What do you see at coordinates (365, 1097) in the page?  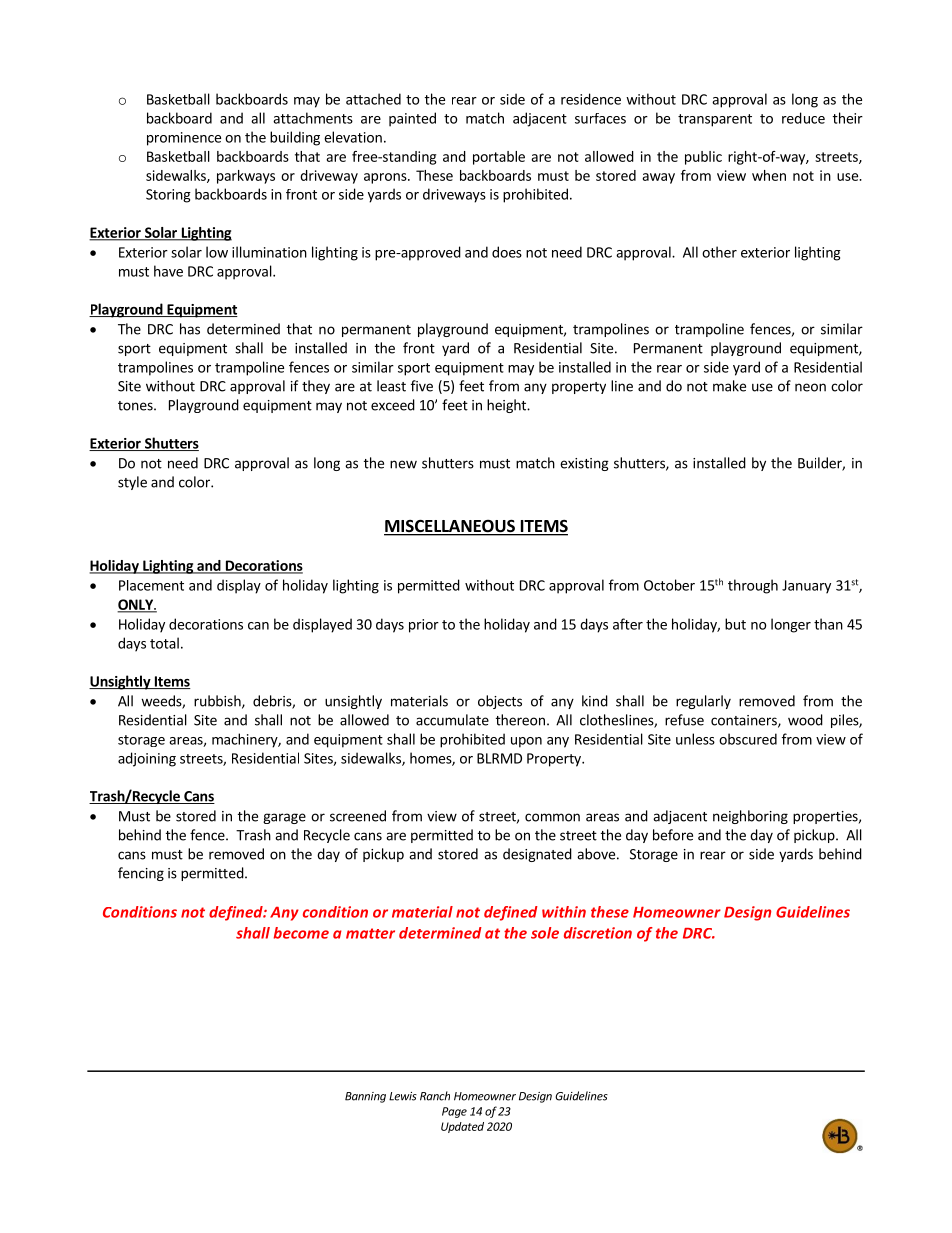 I see `Banning` at bounding box center [365, 1097].
